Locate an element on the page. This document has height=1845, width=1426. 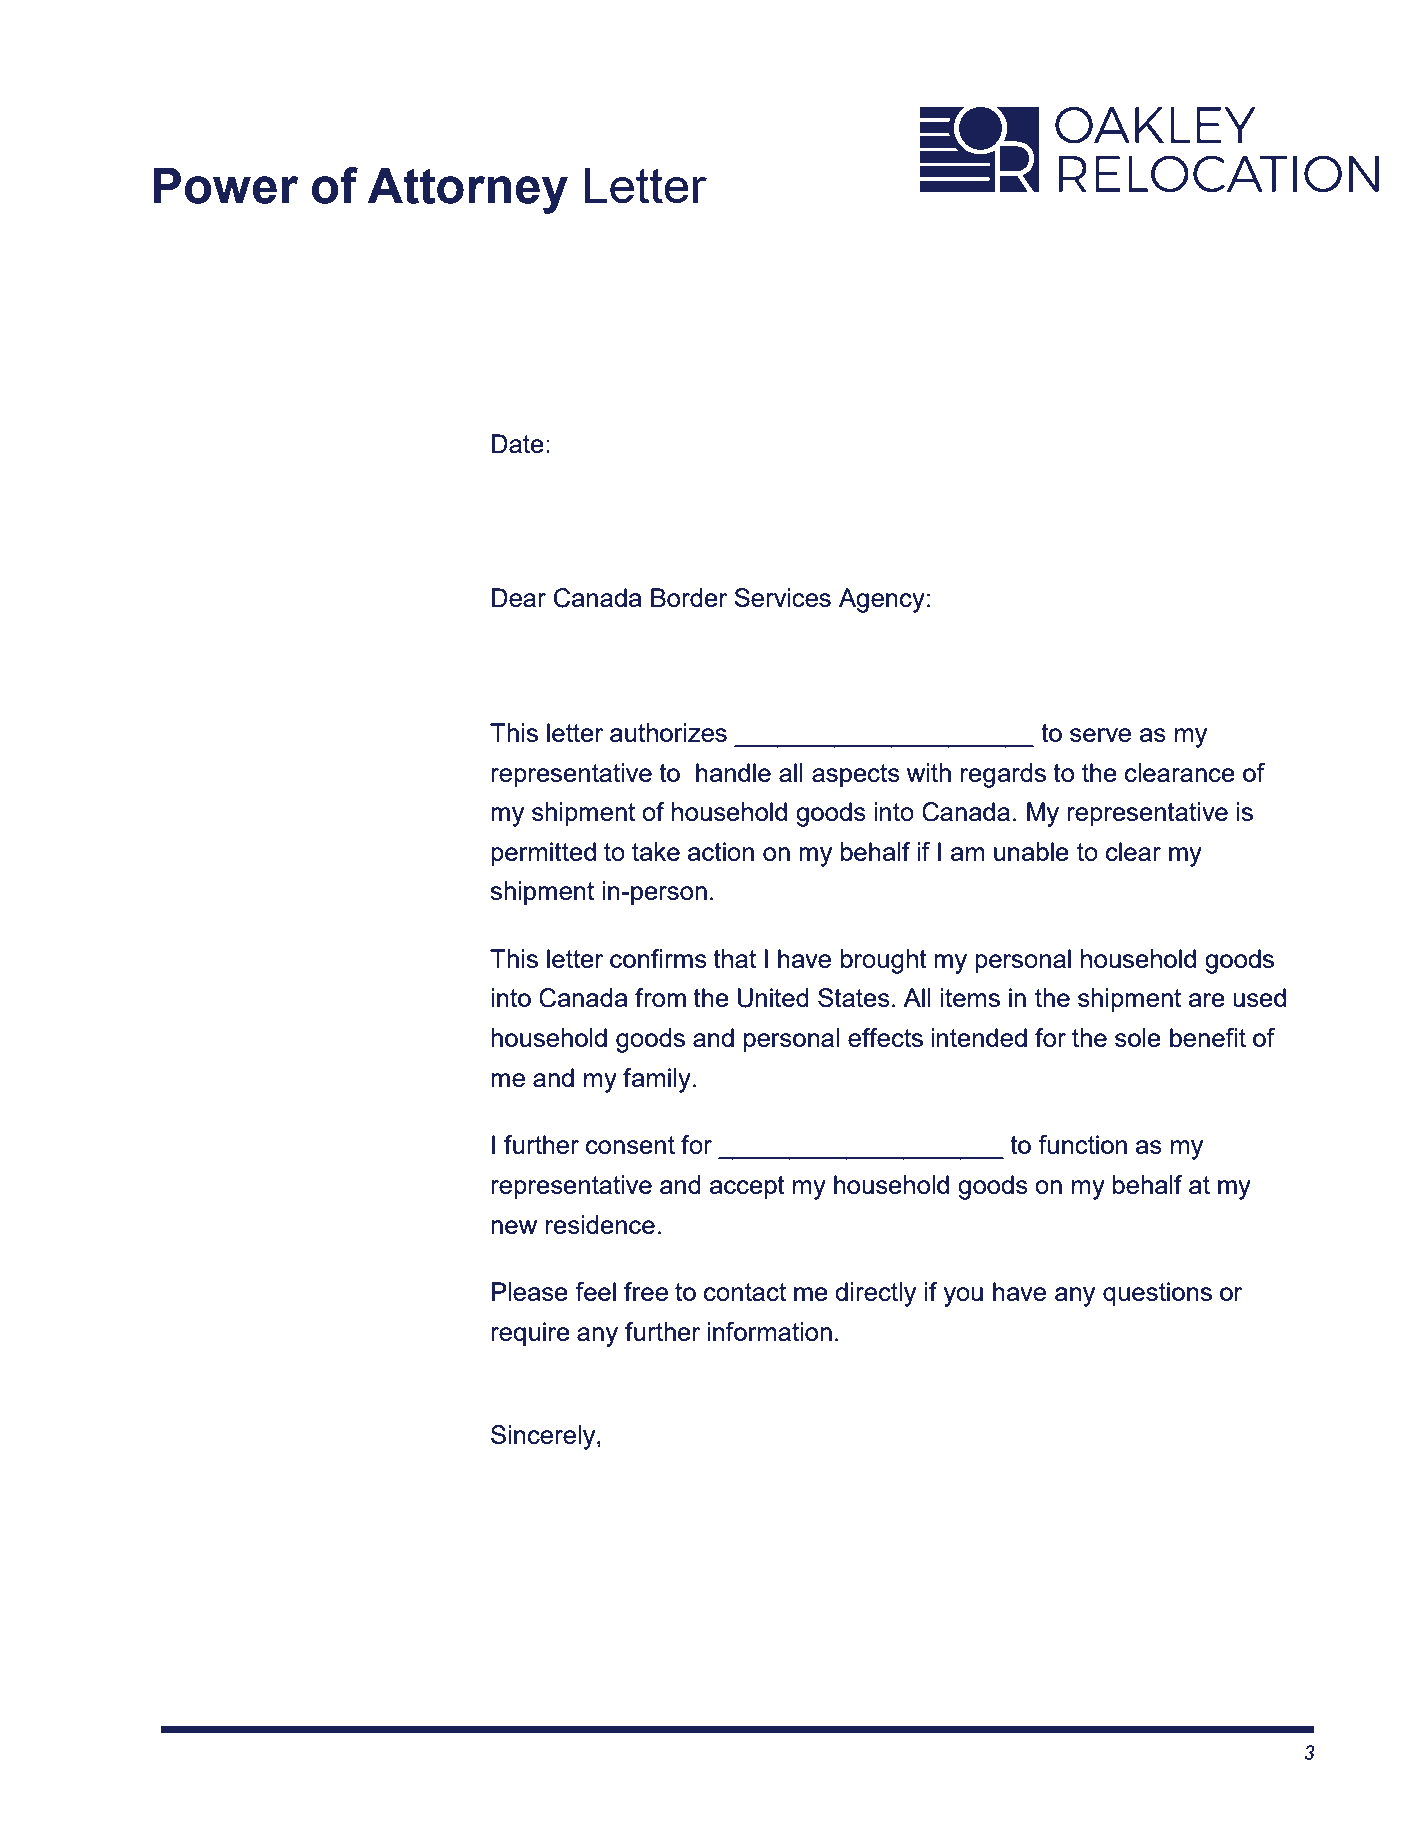
unable is located at coordinates (1031, 851).
